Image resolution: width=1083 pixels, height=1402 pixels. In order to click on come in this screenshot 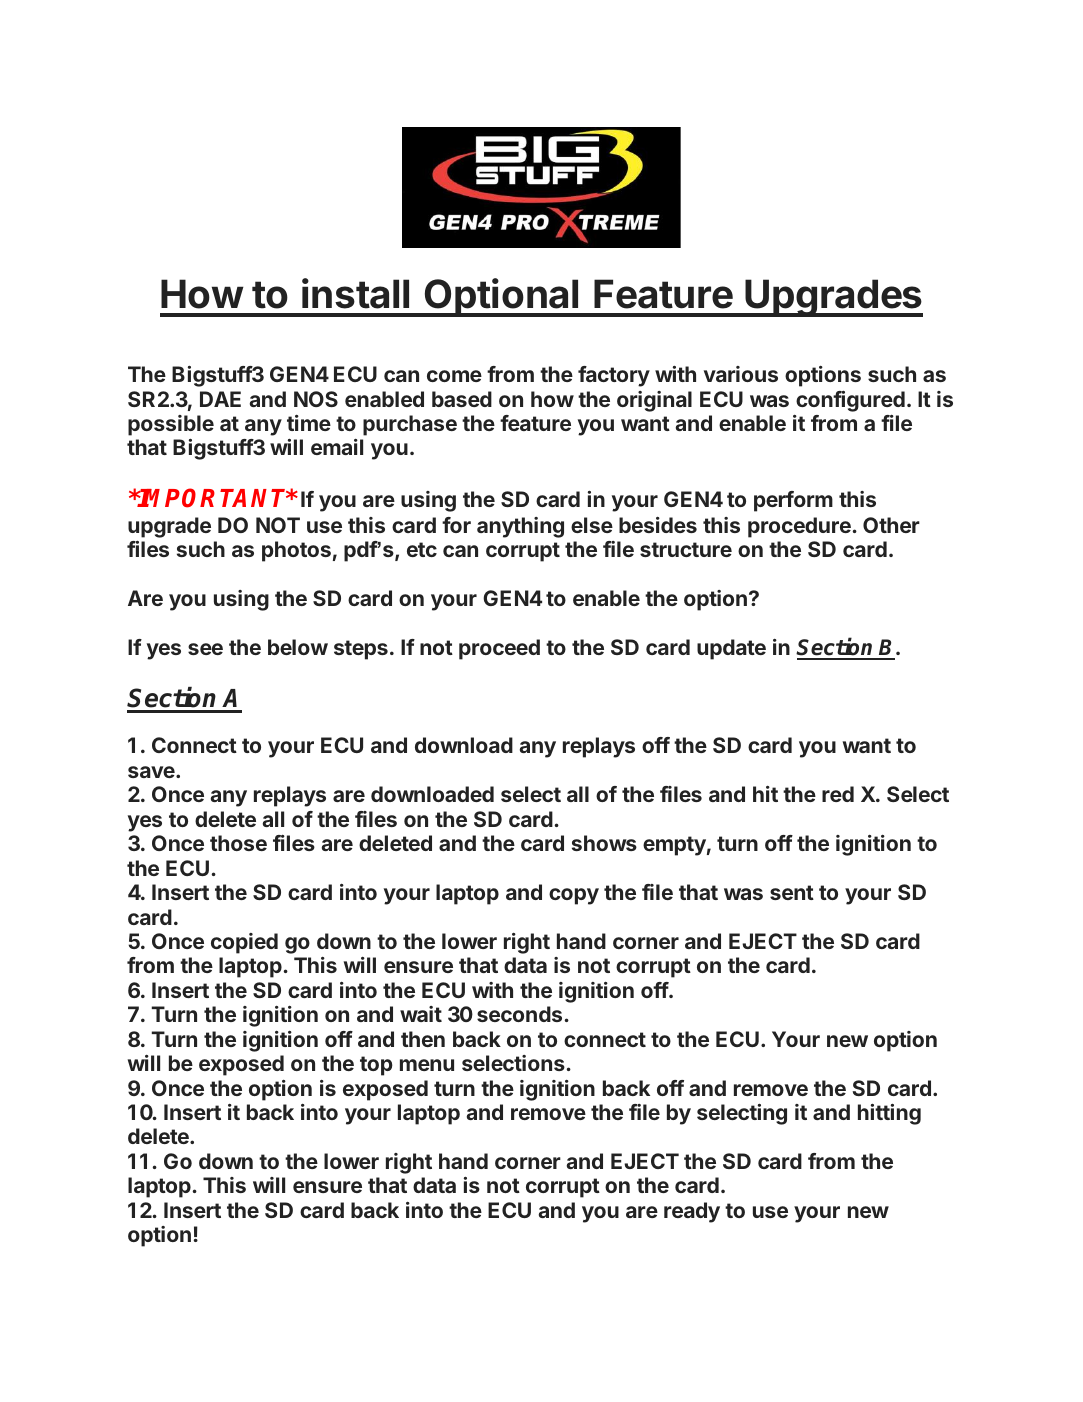, I will do `click(454, 376)`.
